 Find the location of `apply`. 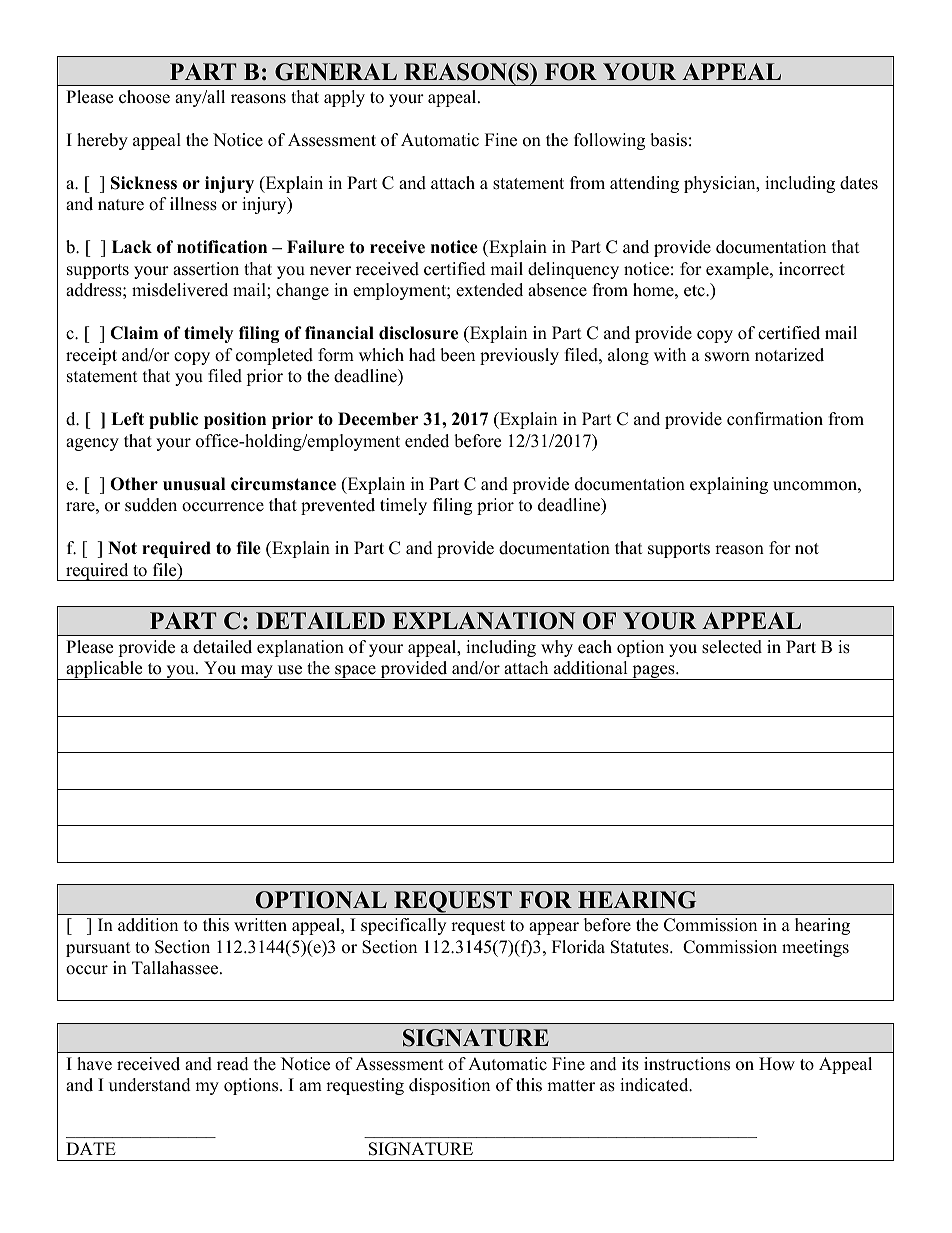

apply is located at coordinates (344, 98).
